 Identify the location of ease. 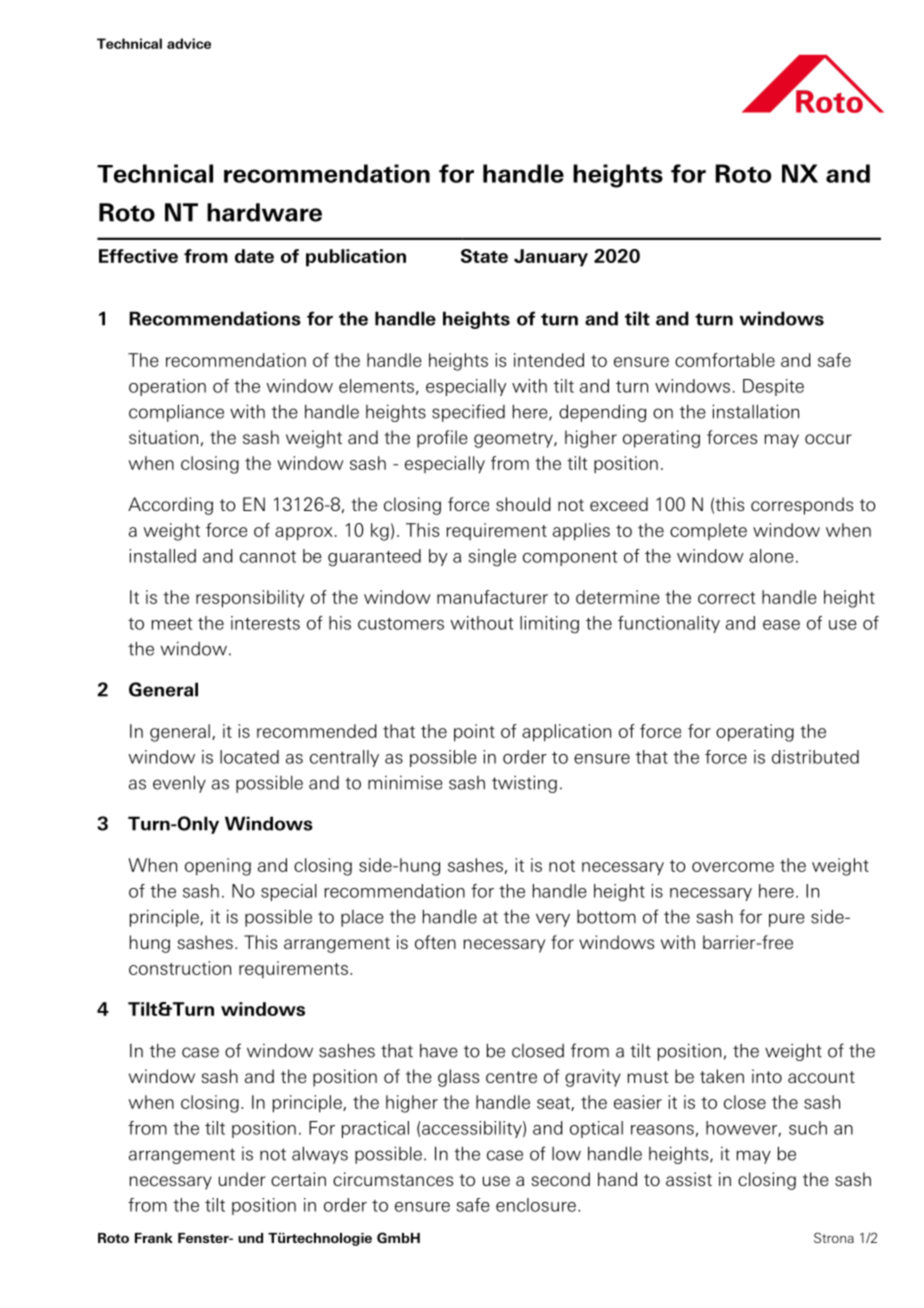
(781, 625).
